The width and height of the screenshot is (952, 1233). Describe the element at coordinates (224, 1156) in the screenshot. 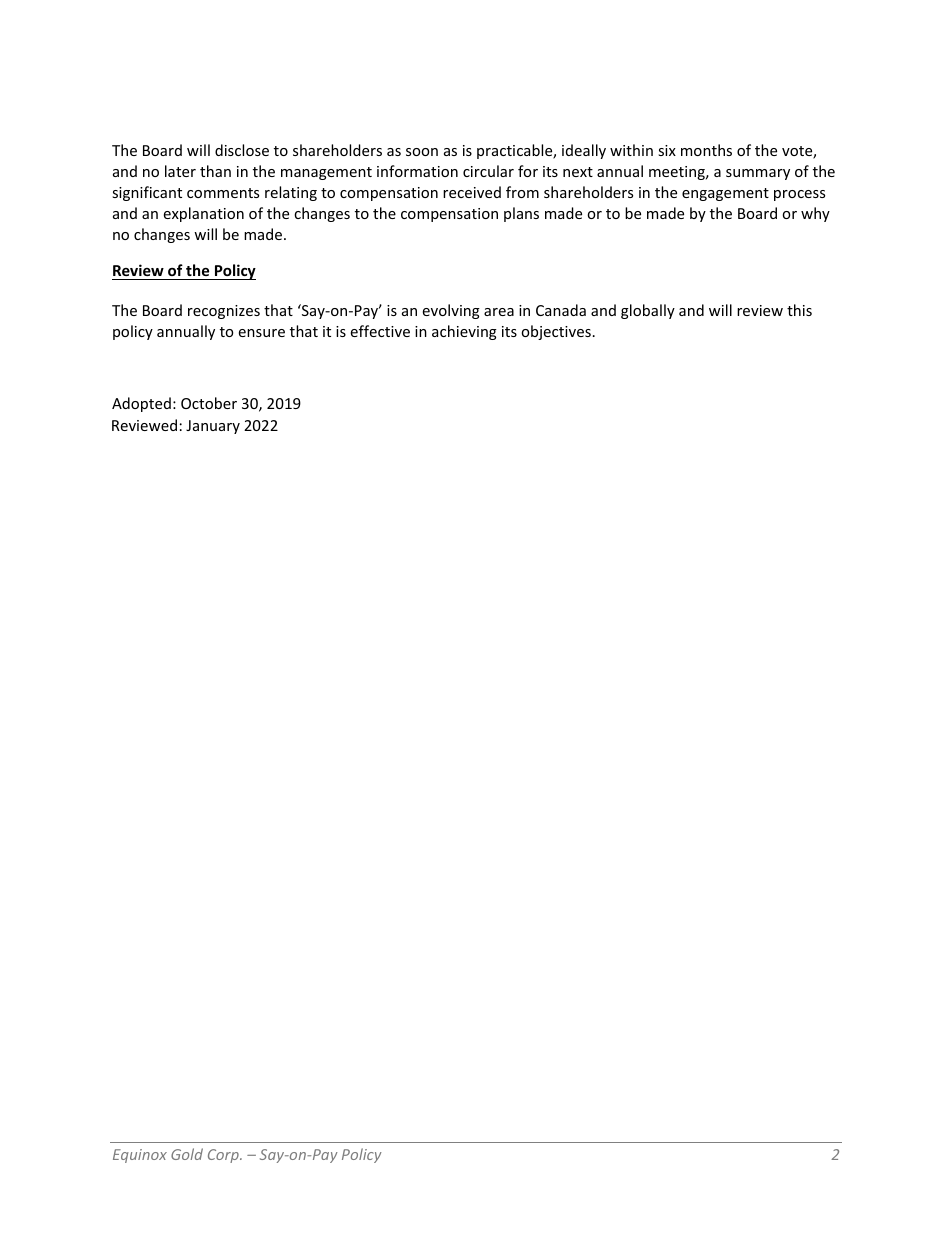

I see `Corp` at that location.
